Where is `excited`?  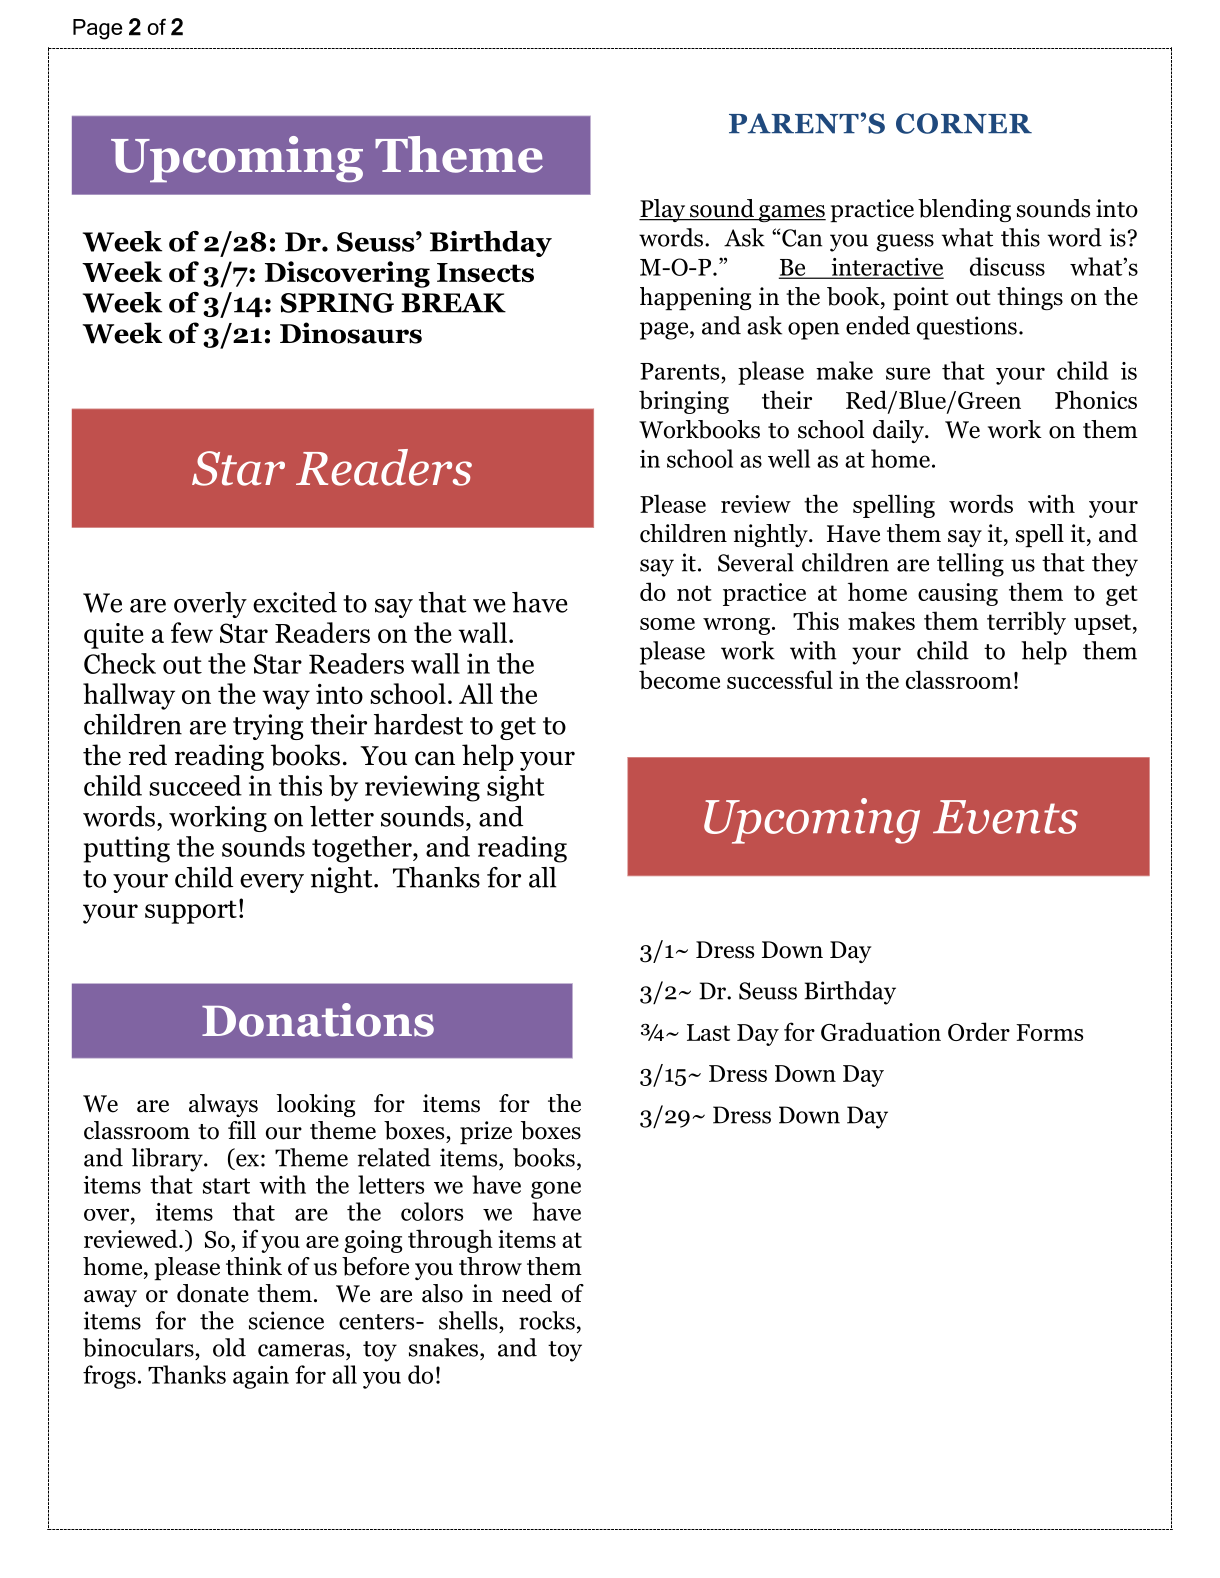
excited is located at coordinates (295, 602).
